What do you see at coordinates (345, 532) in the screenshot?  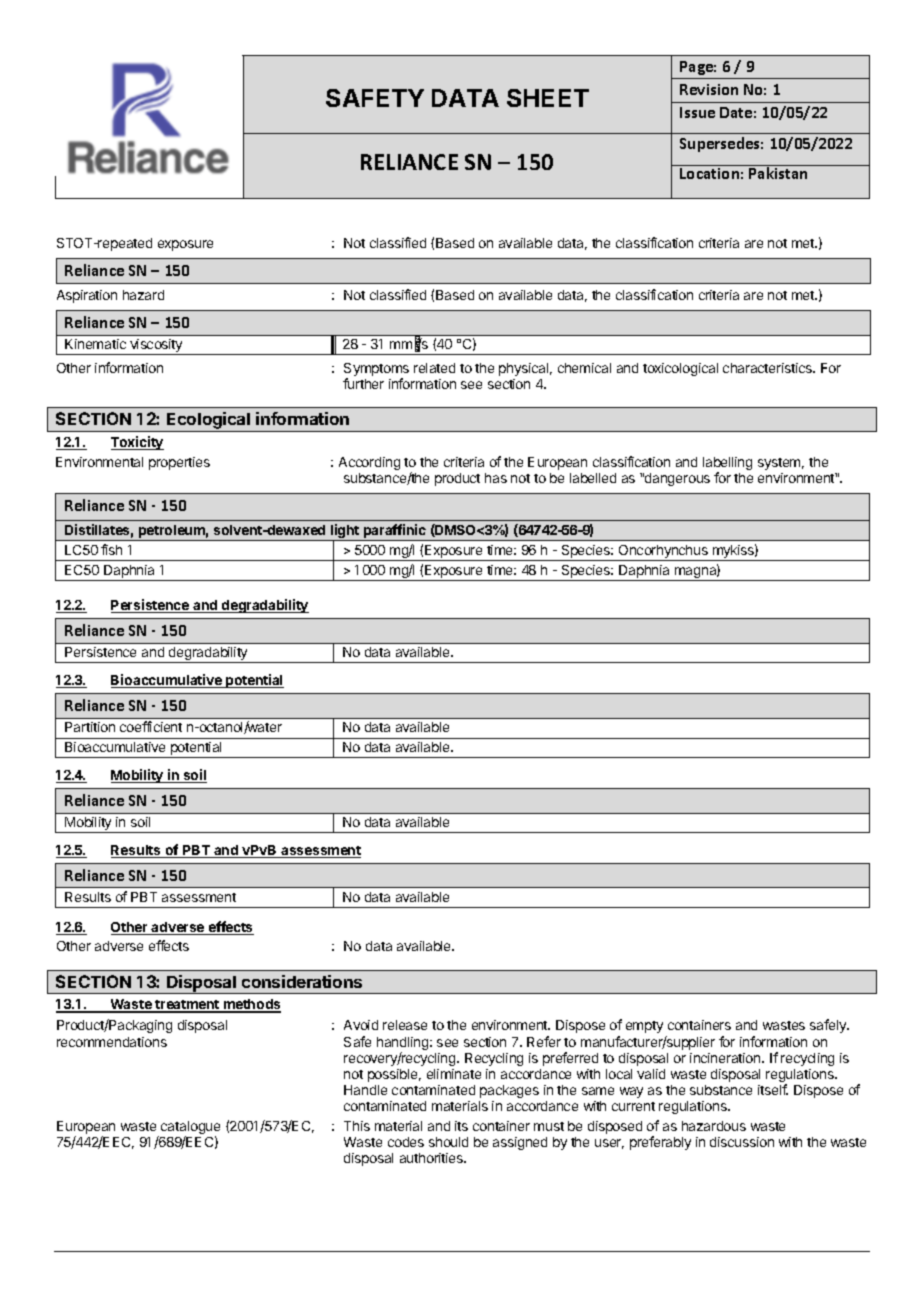 I see `light` at bounding box center [345, 532].
